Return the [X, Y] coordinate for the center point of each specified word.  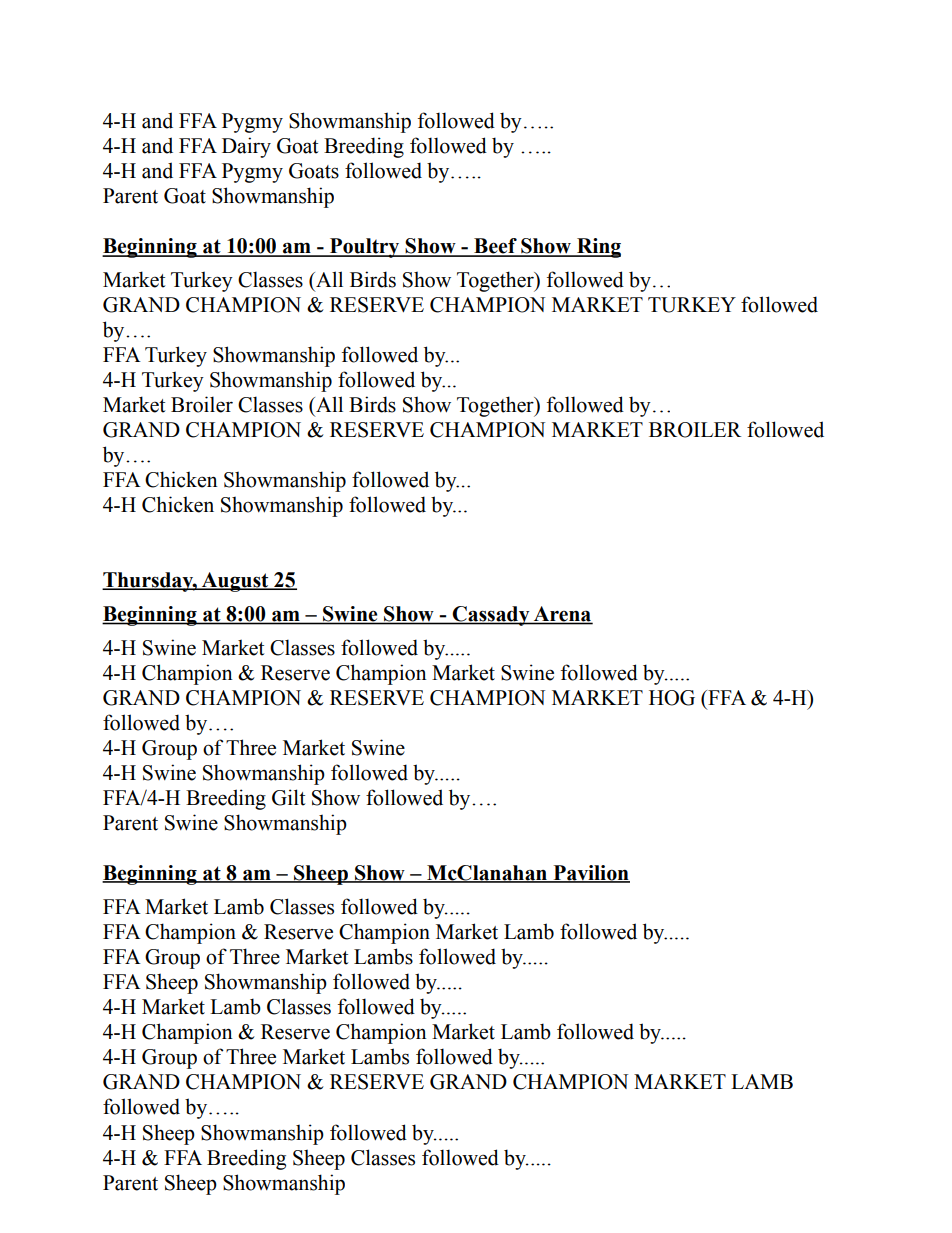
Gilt [288, 797]
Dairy [246, 147]
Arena [562, 615]
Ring [598, 248]
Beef [495, 247]
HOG [672, 698]
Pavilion [590, 874]
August [235, 582]
